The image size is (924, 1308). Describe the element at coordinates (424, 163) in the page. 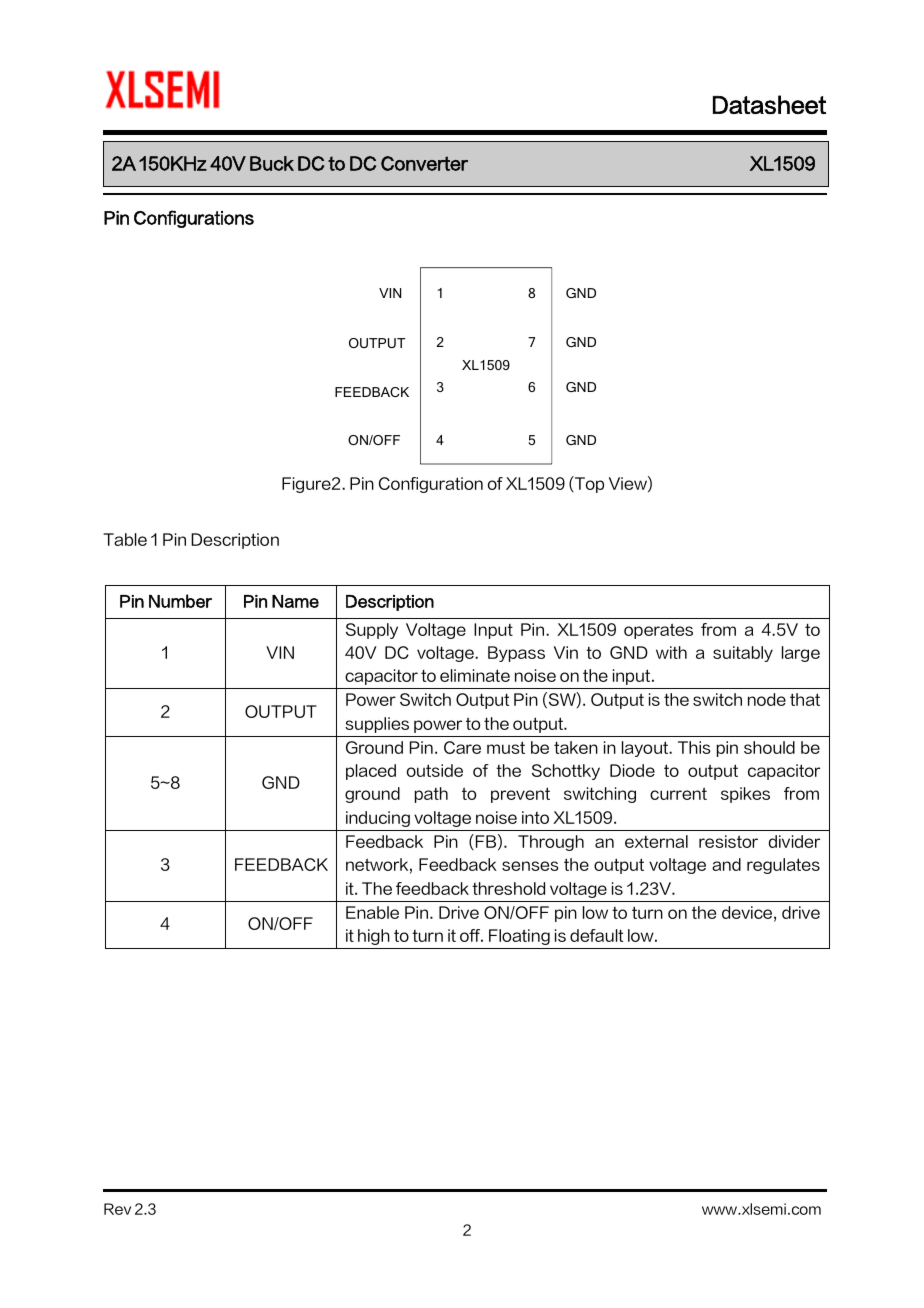

I see `Converter` at that location.
